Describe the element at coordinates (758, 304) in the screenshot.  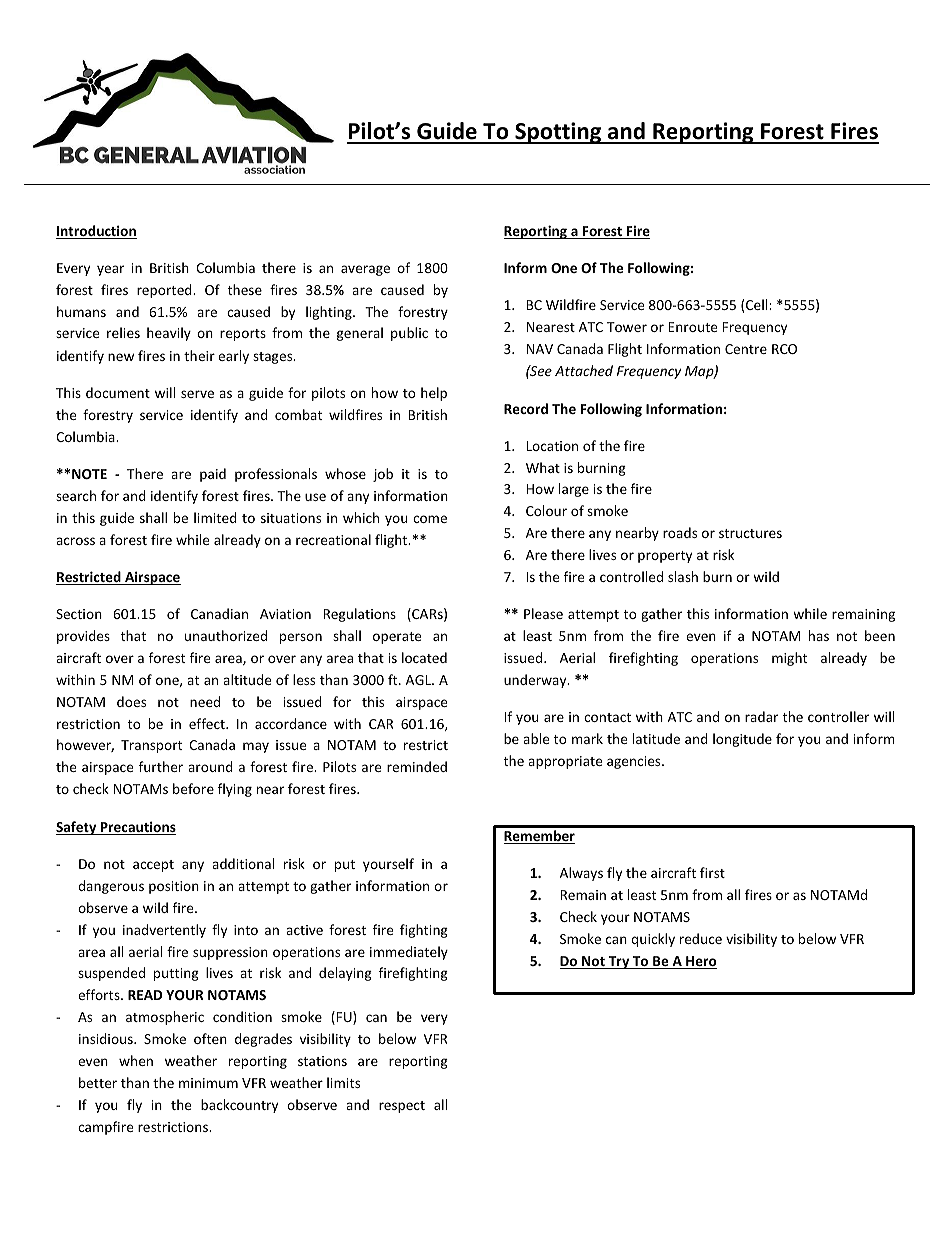
I see `Cell` at that location.
